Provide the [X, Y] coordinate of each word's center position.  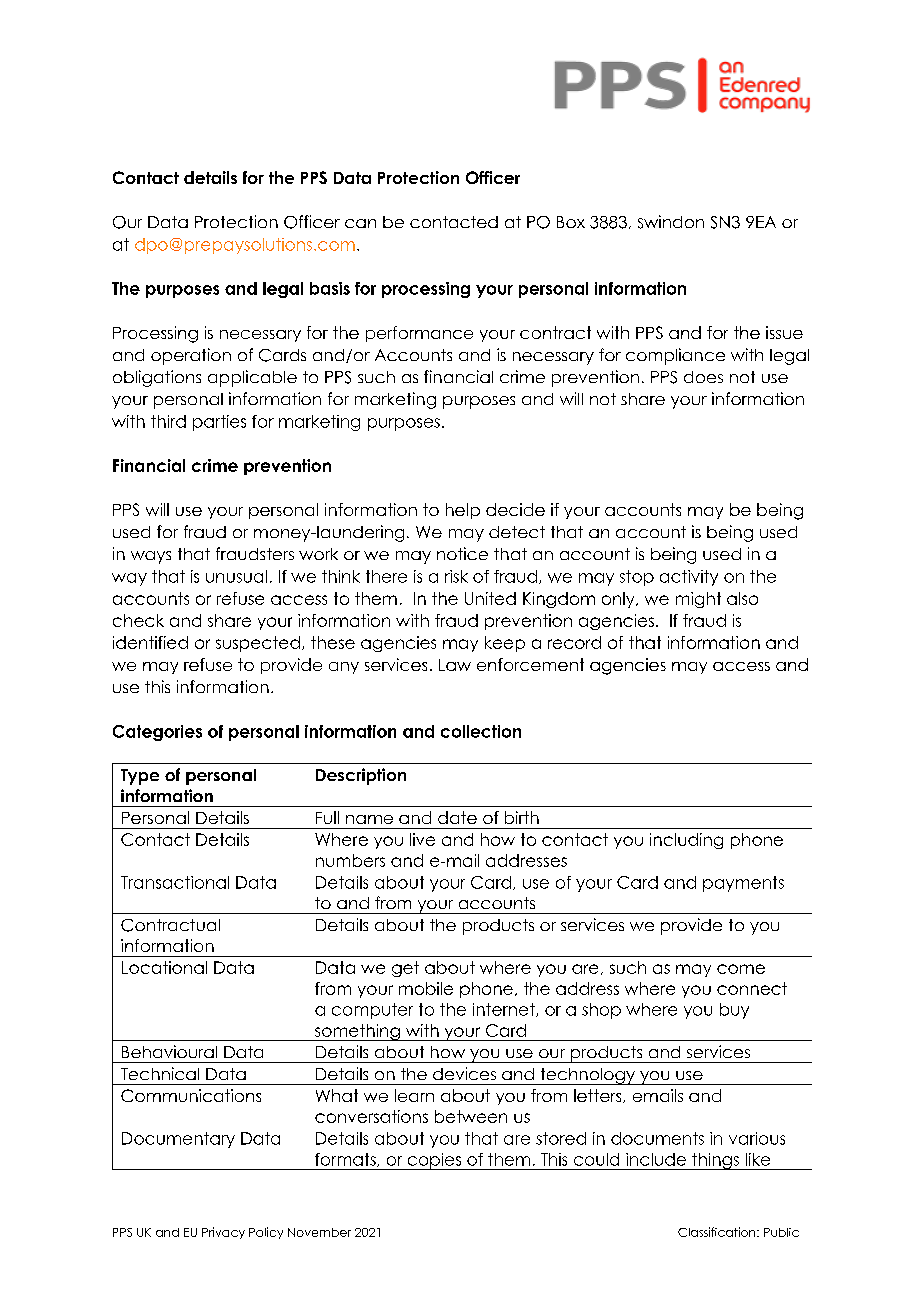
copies [434, 1161]
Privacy [223, 1233]
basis [330, 288]
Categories [157, 733]
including [686, 841]
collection [481, 731]
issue [784, 332]
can [360, 223]
